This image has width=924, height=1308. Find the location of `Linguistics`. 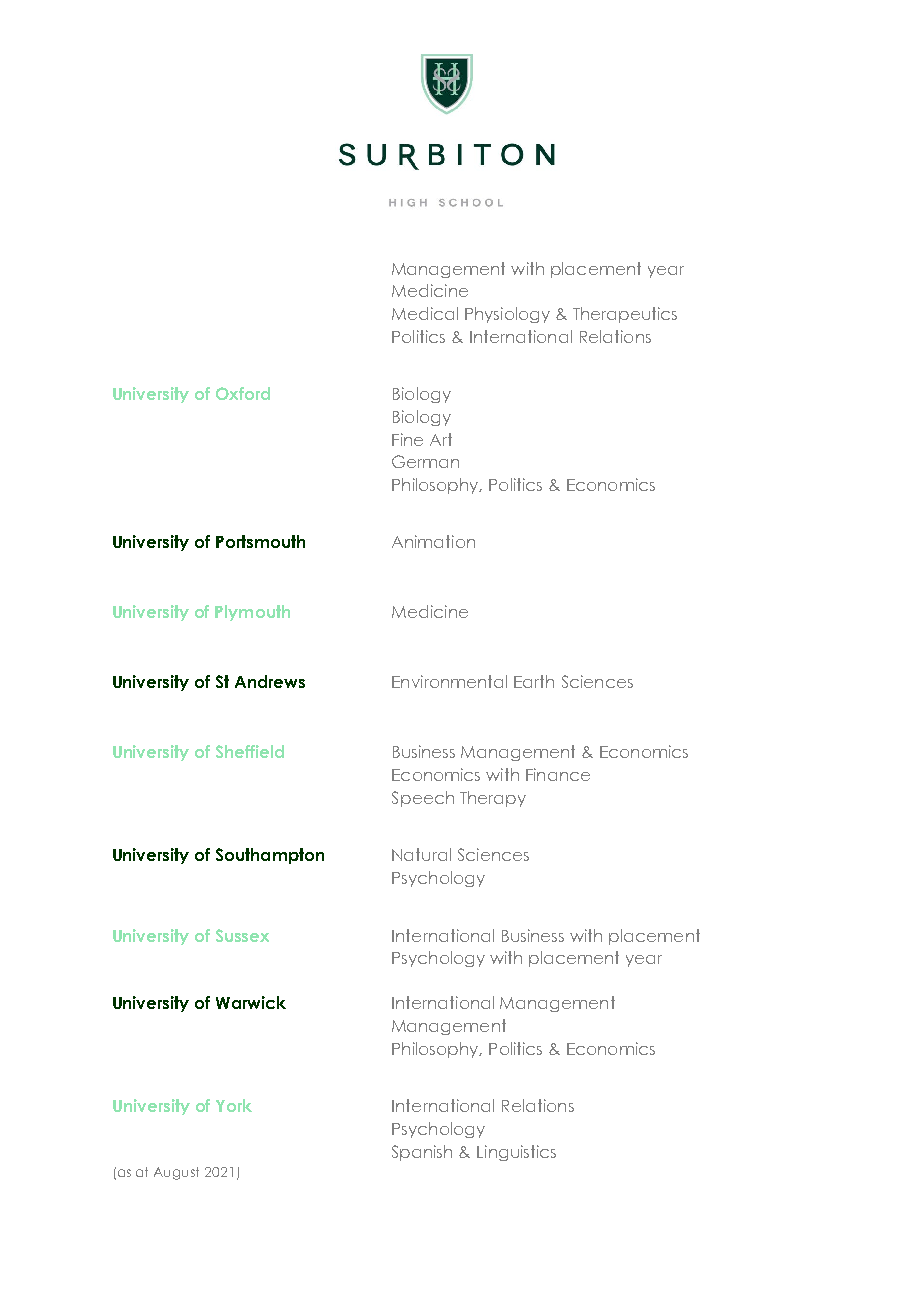

Linguistics is located at coordinates (516, 1153).
